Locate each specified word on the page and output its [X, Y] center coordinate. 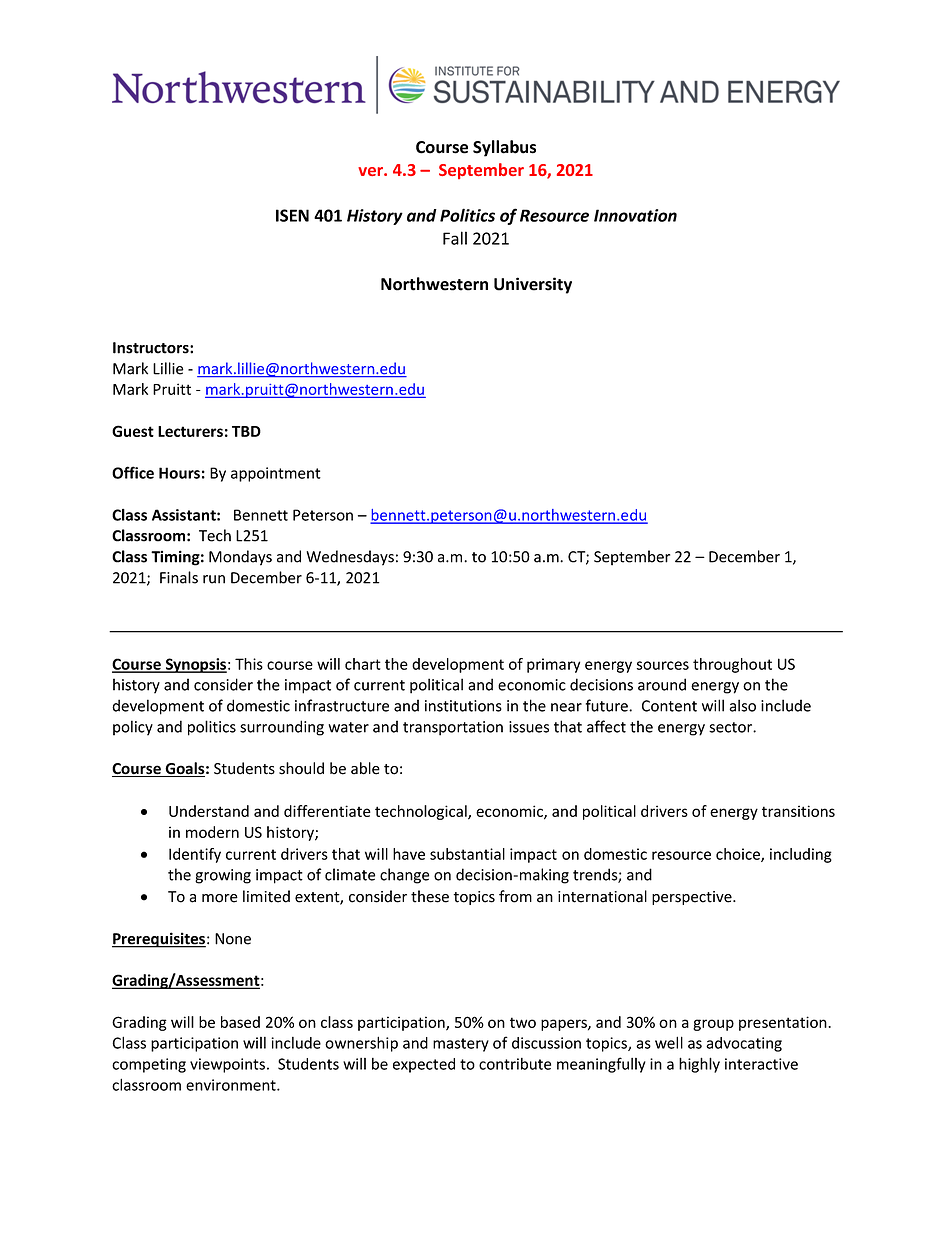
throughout [732, 665]
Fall [455, 238]
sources [663, 665]
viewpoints [227, 1065]
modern [212, 832]
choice [739, 855]
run [214, 579]
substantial [467, 854]
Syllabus [504, 148]
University [533, 285]
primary [553, 665]
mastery [461, 1045]
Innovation [635, 215]
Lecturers [190, 431]
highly [699, 1065]
